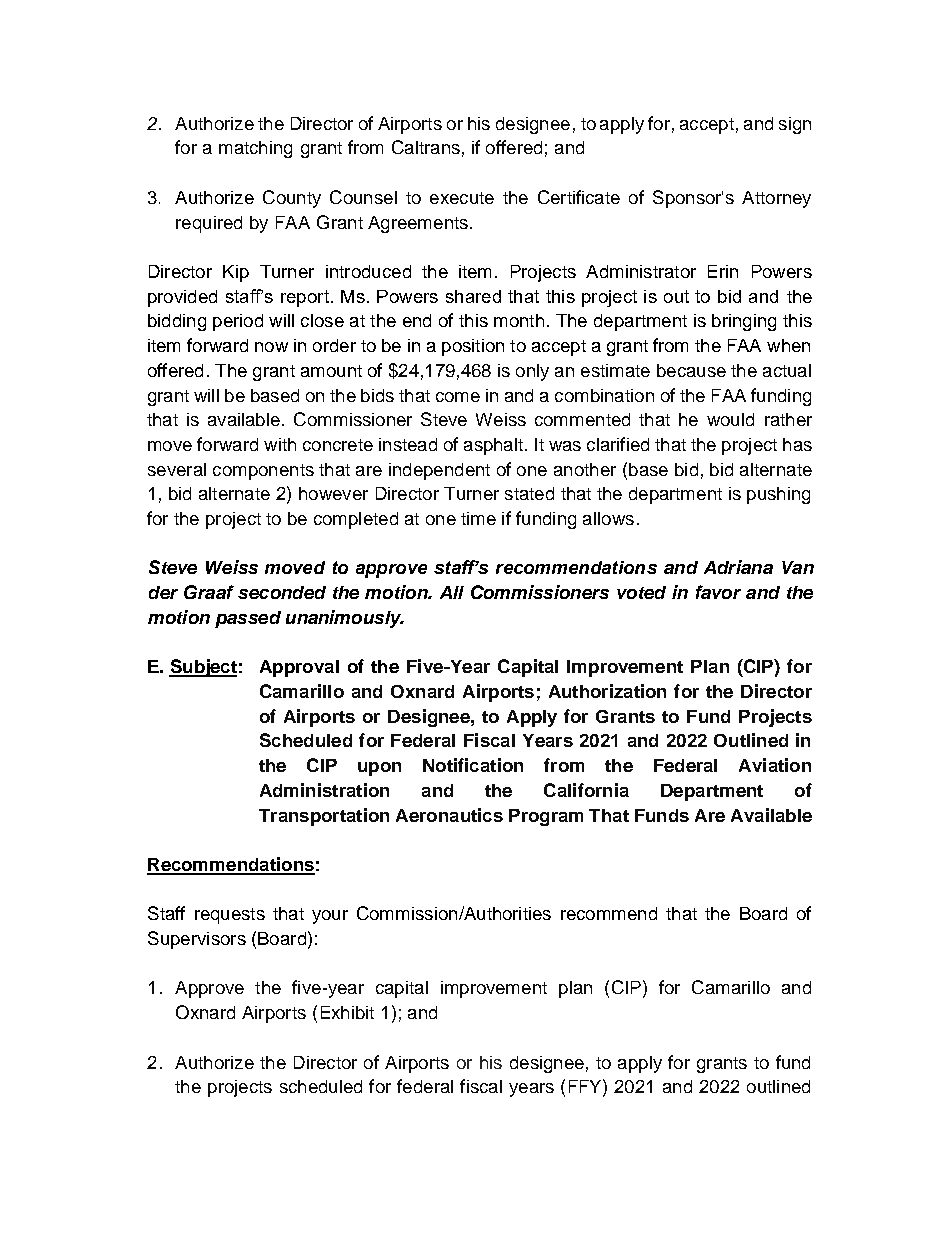  Describe the element at coordinates (197, 940) in the screenshot. I see `Supervisors` at that location.
